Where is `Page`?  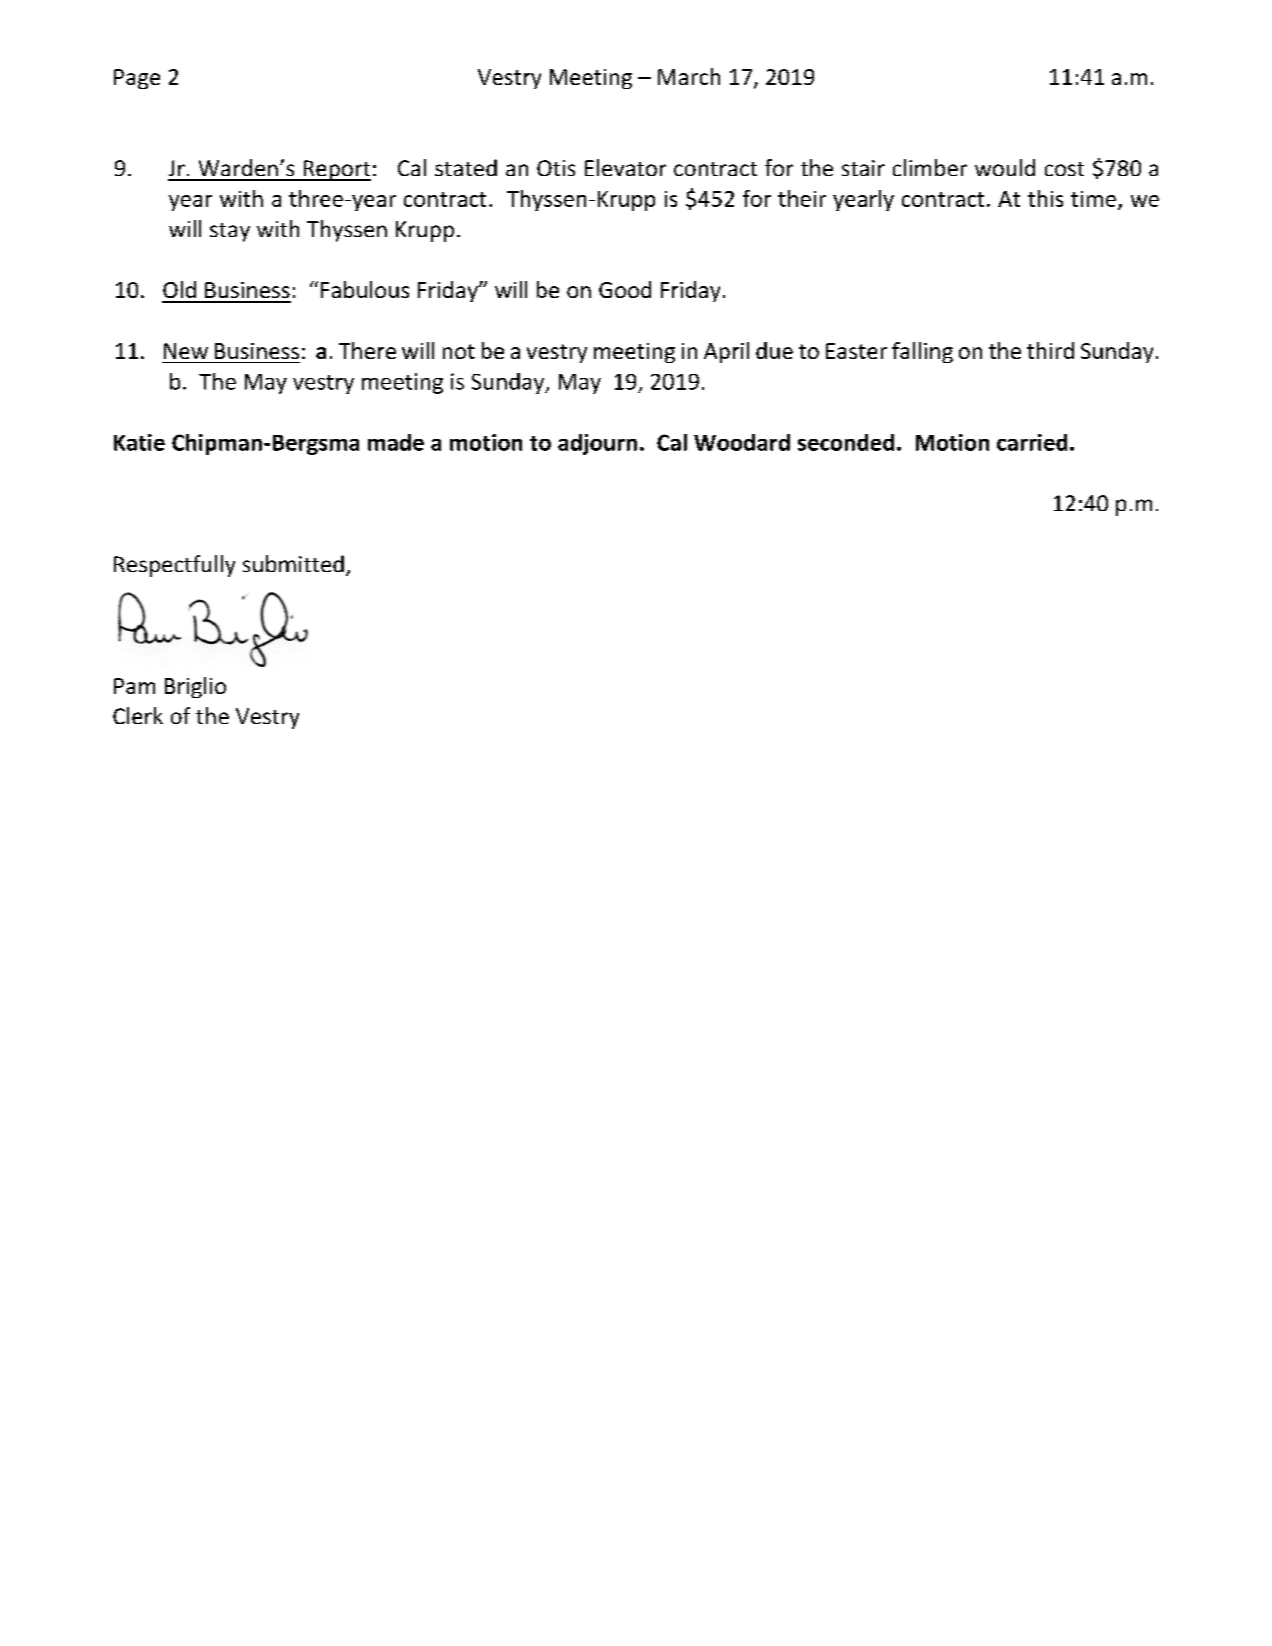 Page is located at coordinates (137, 79).
